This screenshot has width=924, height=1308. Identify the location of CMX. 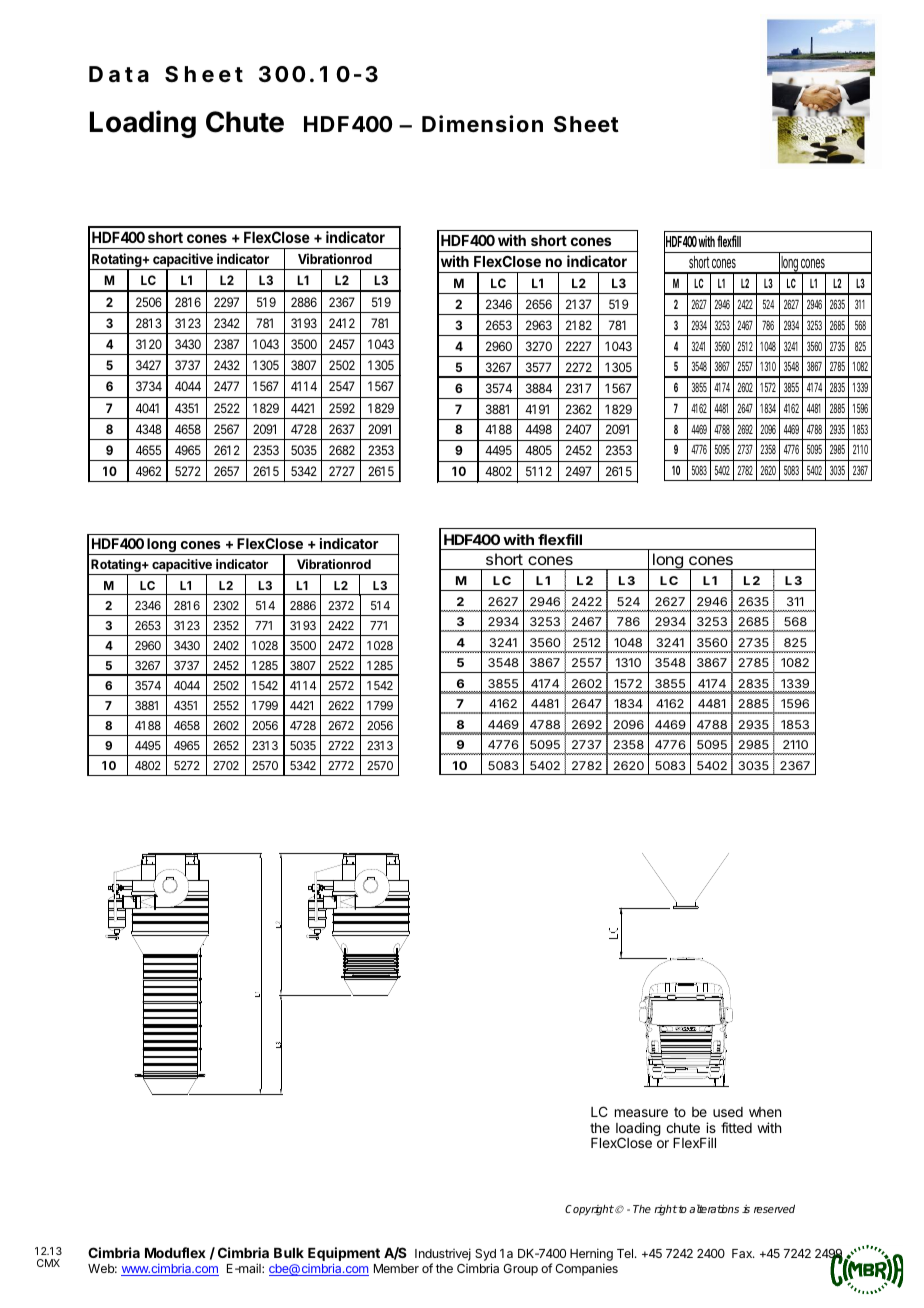
(48, 1263).
